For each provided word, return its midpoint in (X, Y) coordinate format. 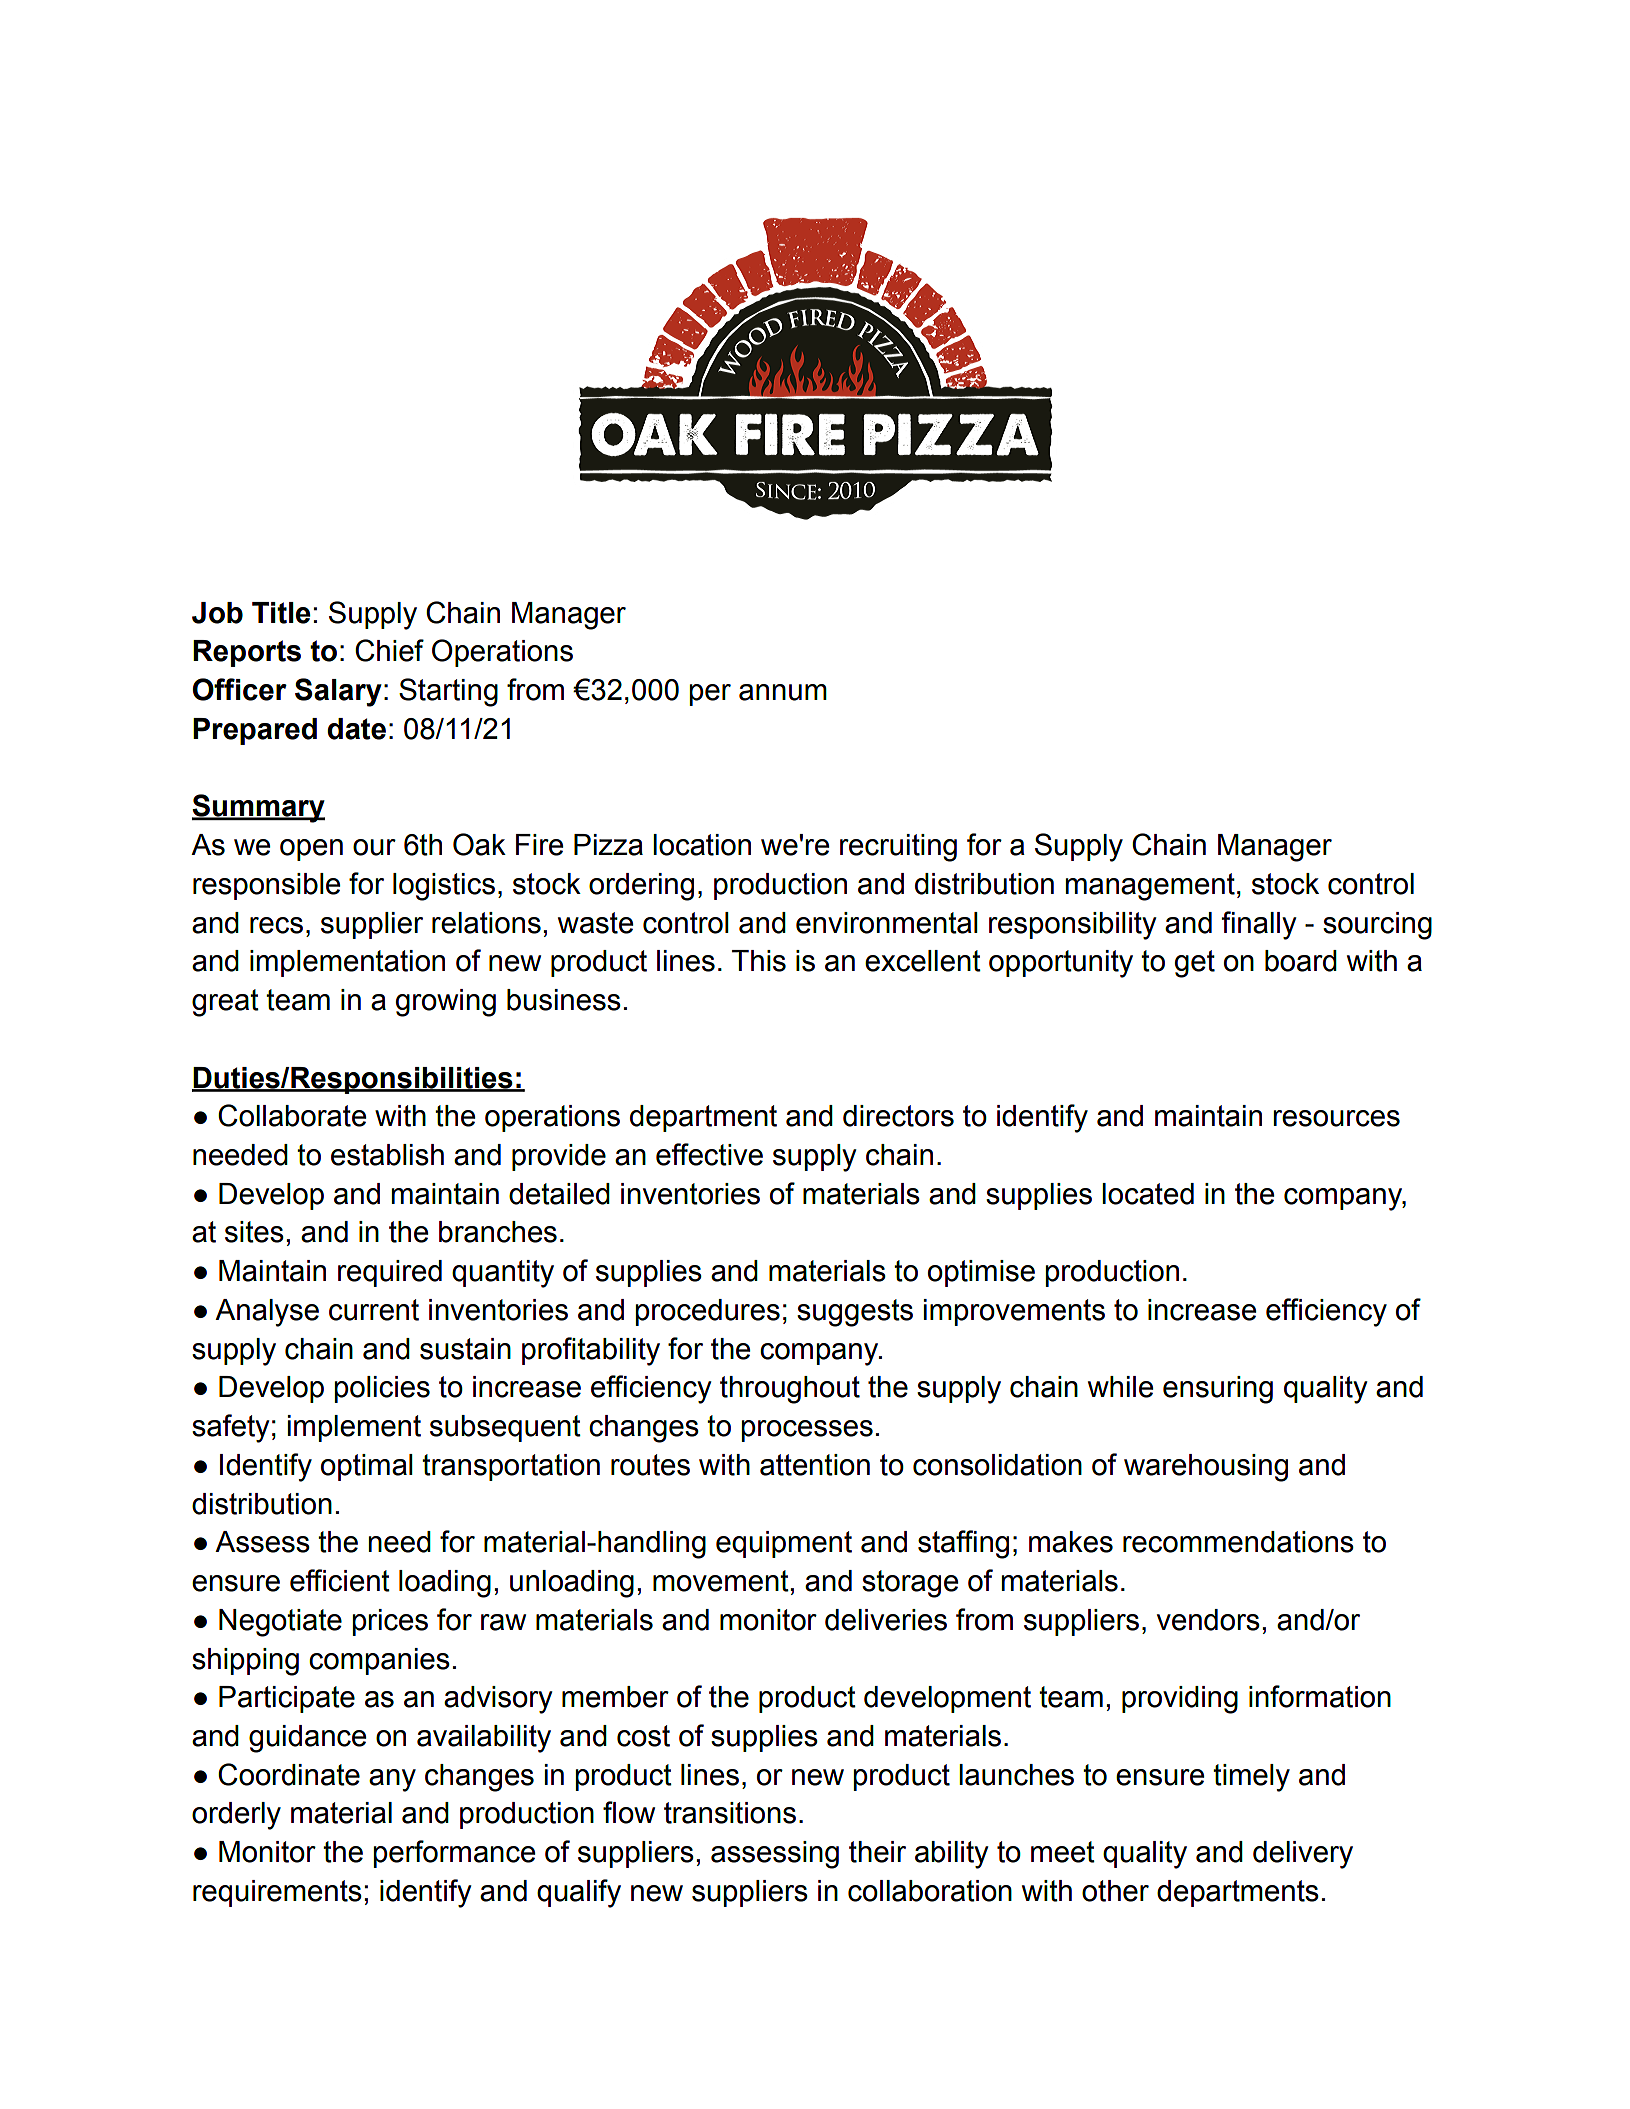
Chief (389, 650)
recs (276, 925)
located (1148, 1194)
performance (454, 1854)
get (1195, 964)
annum (783, 692)
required (390, 1273)
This (759, 961)
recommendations (1238, 1542)
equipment (784, 1544)
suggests (855, 1313)
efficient (340, 1580)
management (1150, 887)
